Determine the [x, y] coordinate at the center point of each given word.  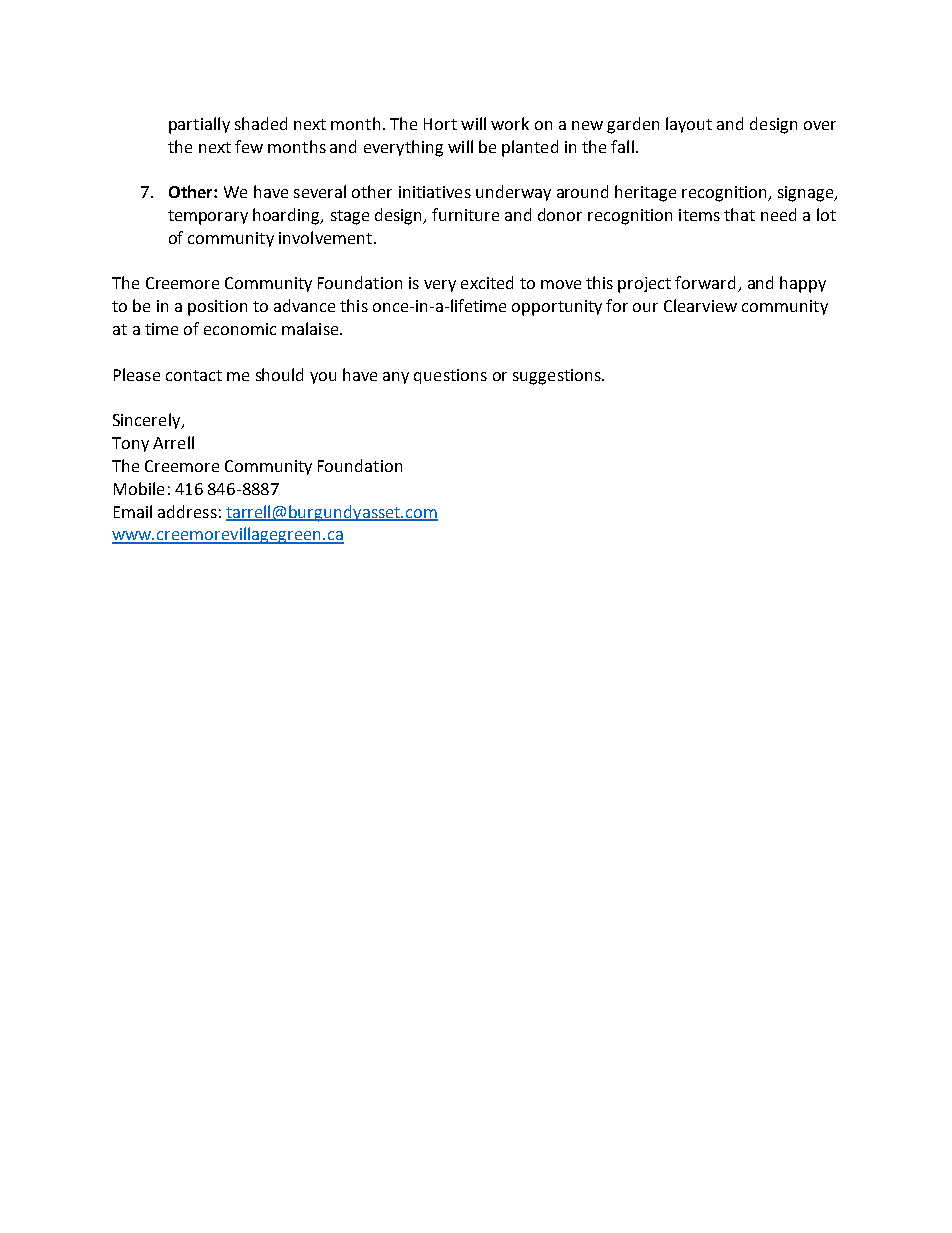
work [510, 123]
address [187, 511]
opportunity [557, 308]
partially [199, 125]
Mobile [139, 488]
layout [689, 125]
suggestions [558, 377]
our [645, 307]
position [217, 308]
